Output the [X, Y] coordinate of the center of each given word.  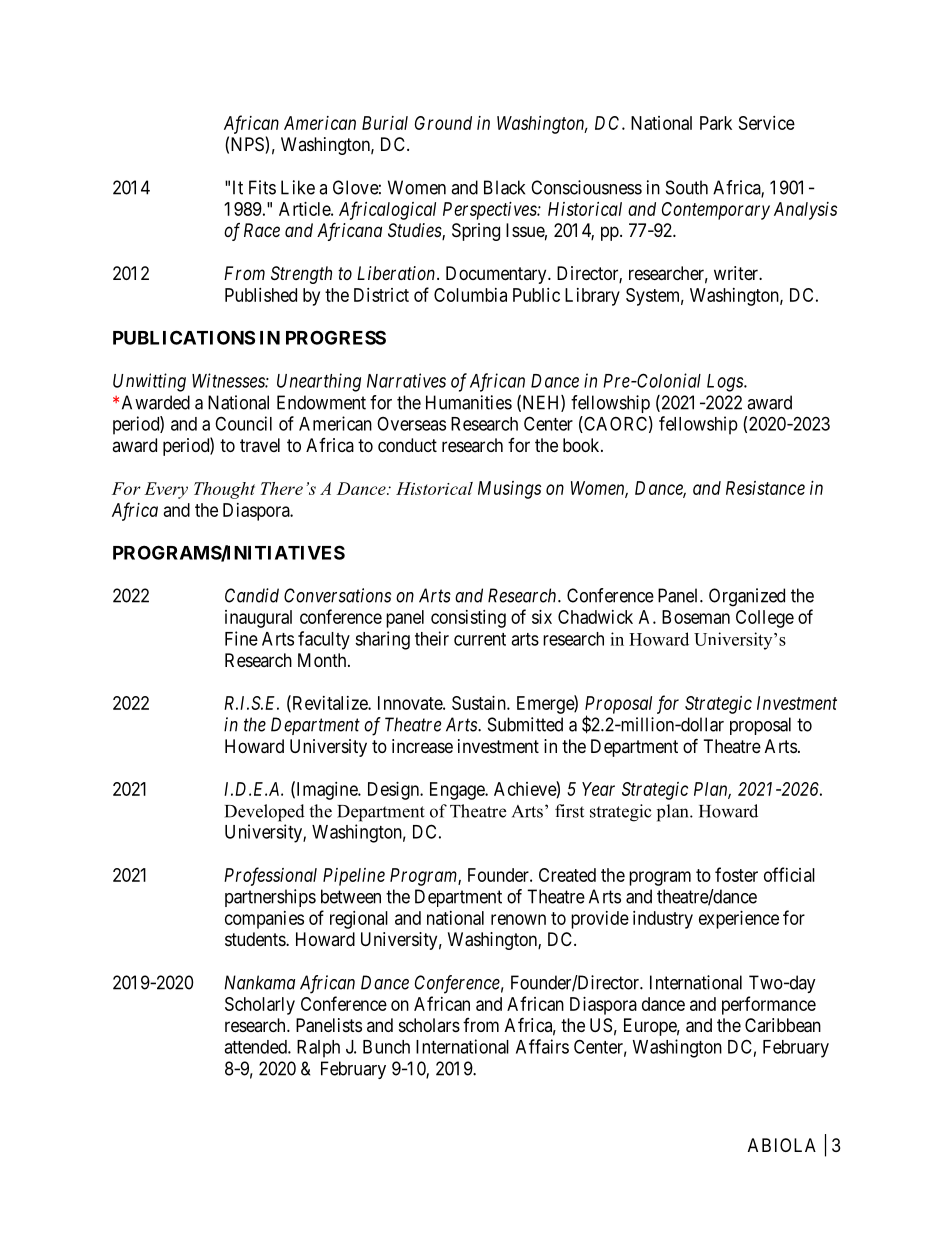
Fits [262, 187]
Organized [747, 597]
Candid [252, 595]
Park [716, 123]
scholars [429, 1025]
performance [769, 1005]
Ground [443, 123]
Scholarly [260, 1006]
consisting [468, 619]
